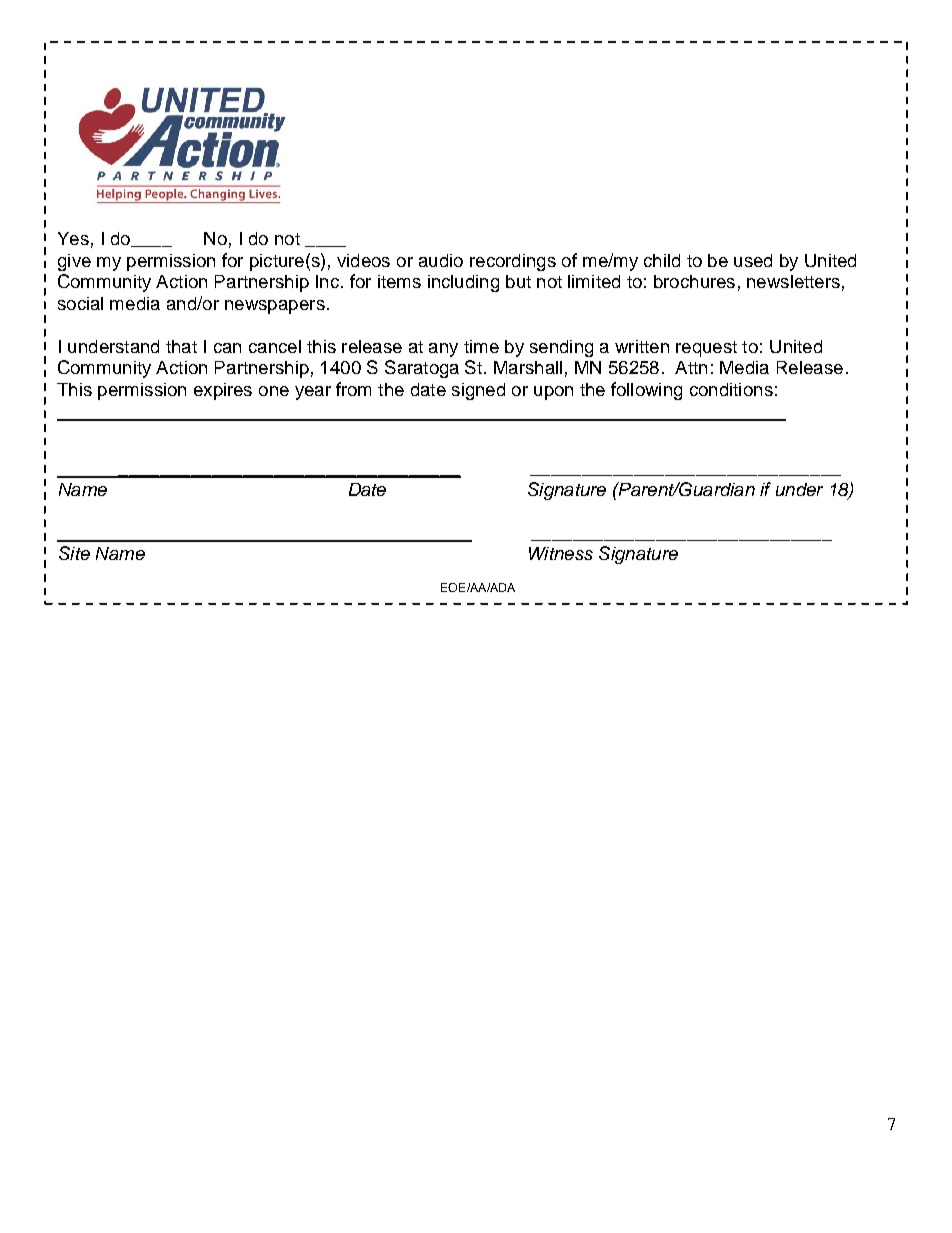  What do you see at coordinates (662, 260) in the document?
I see `child` at bounding box center [662, 260].
